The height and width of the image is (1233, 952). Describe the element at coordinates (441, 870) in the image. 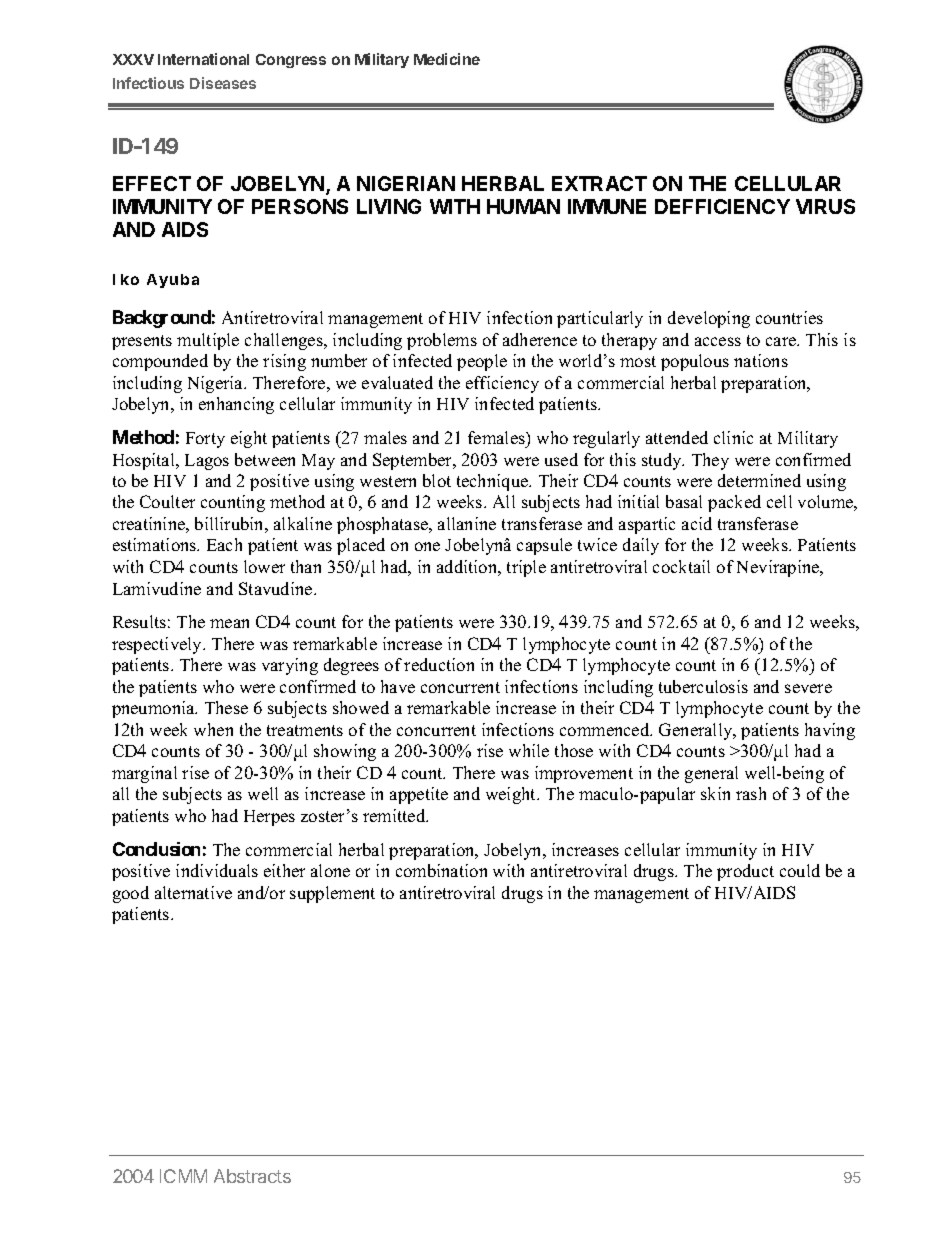

I see `combination` at that location.
